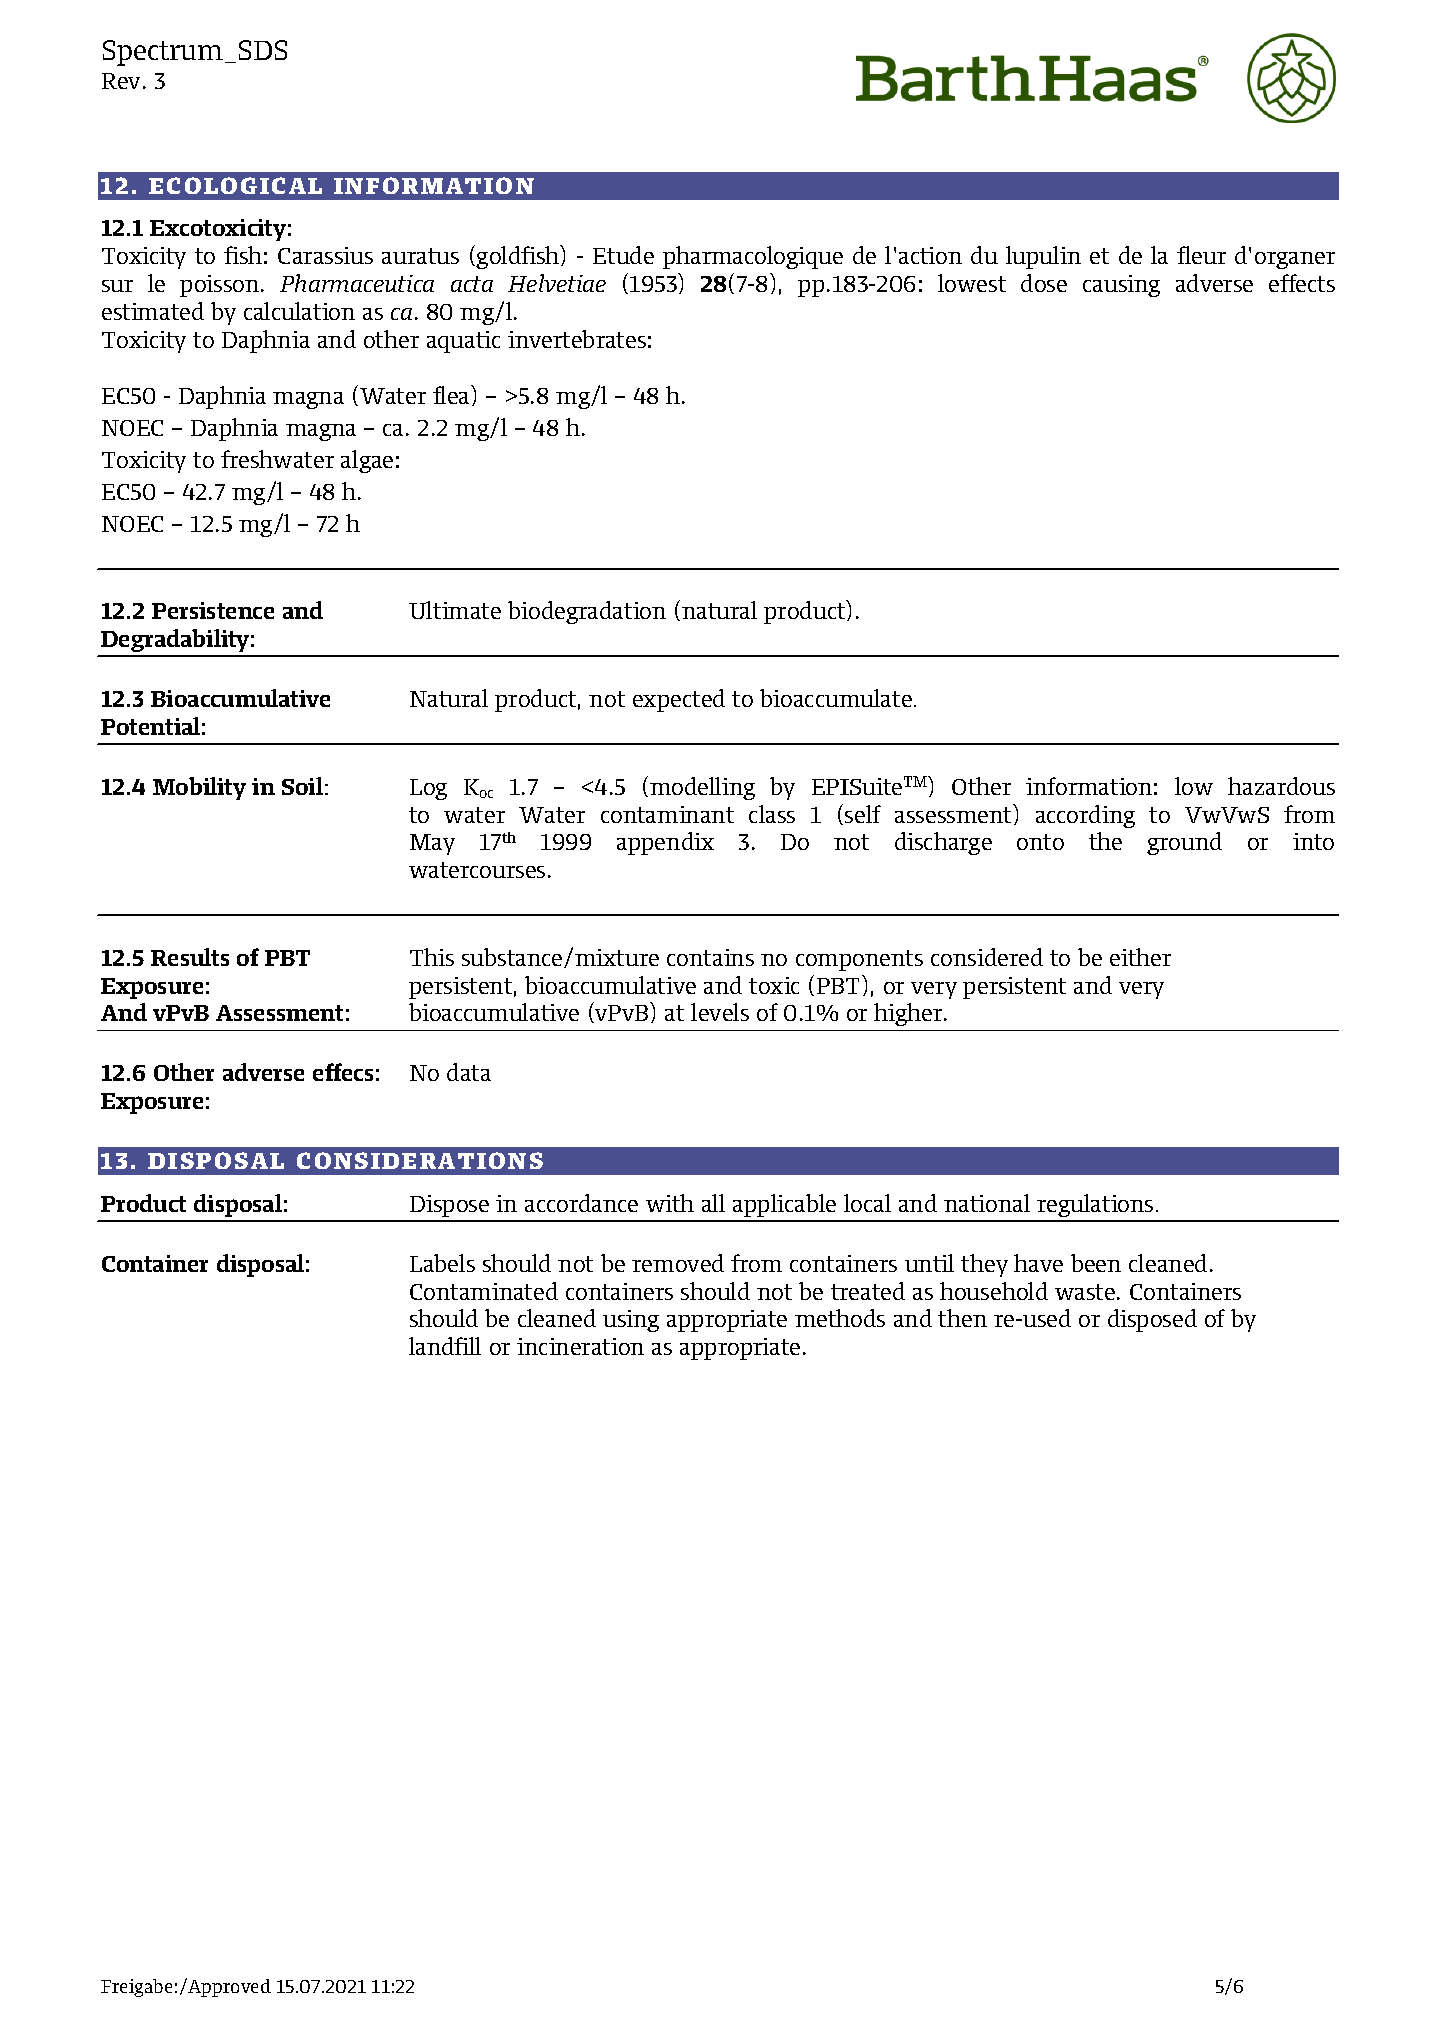 The height and width of the screenshot is (2032, 1437). I want to click on fleur, so click(1201, 255).
